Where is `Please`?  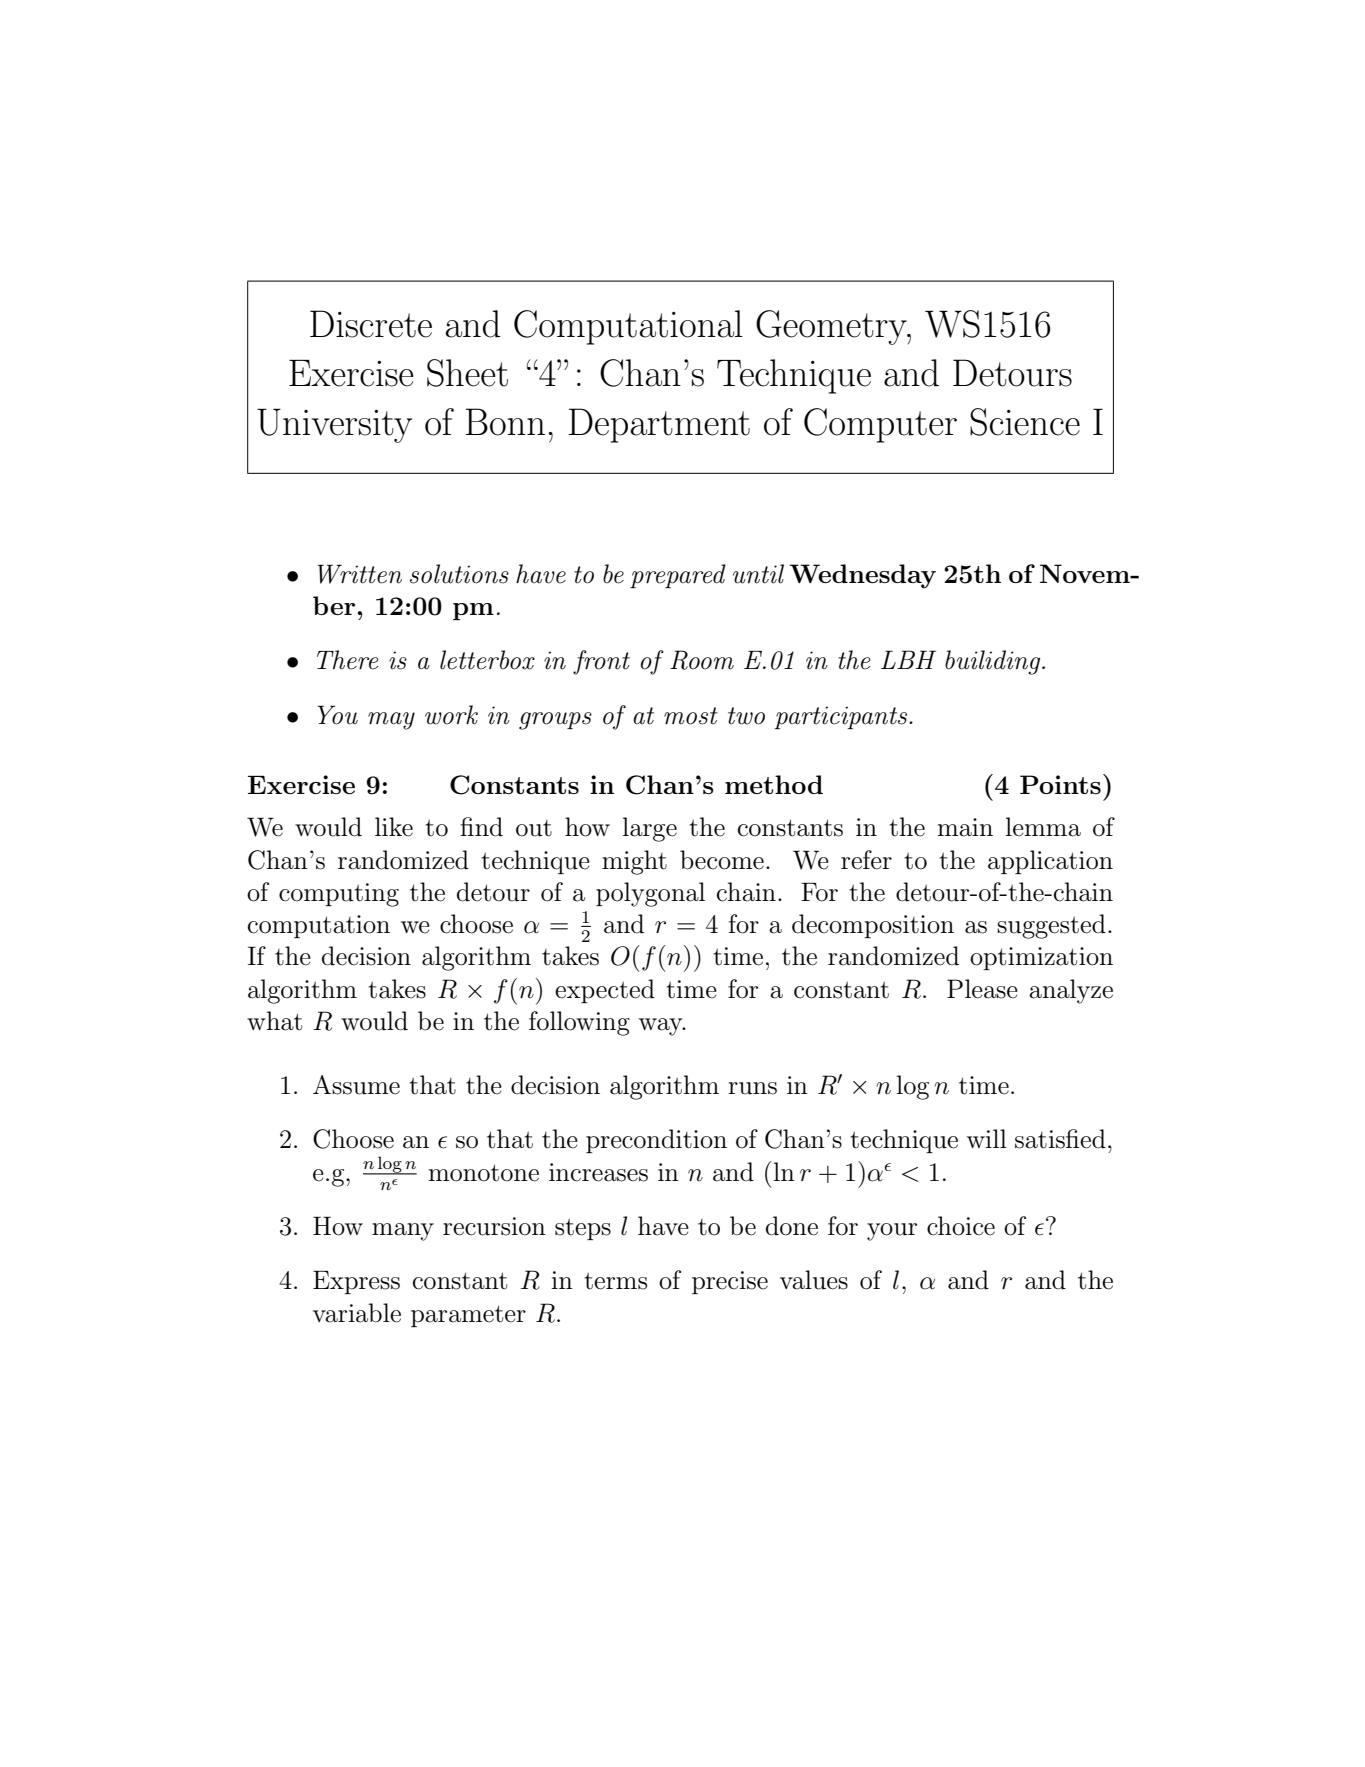 Please is located at coordinates (982, 989).
